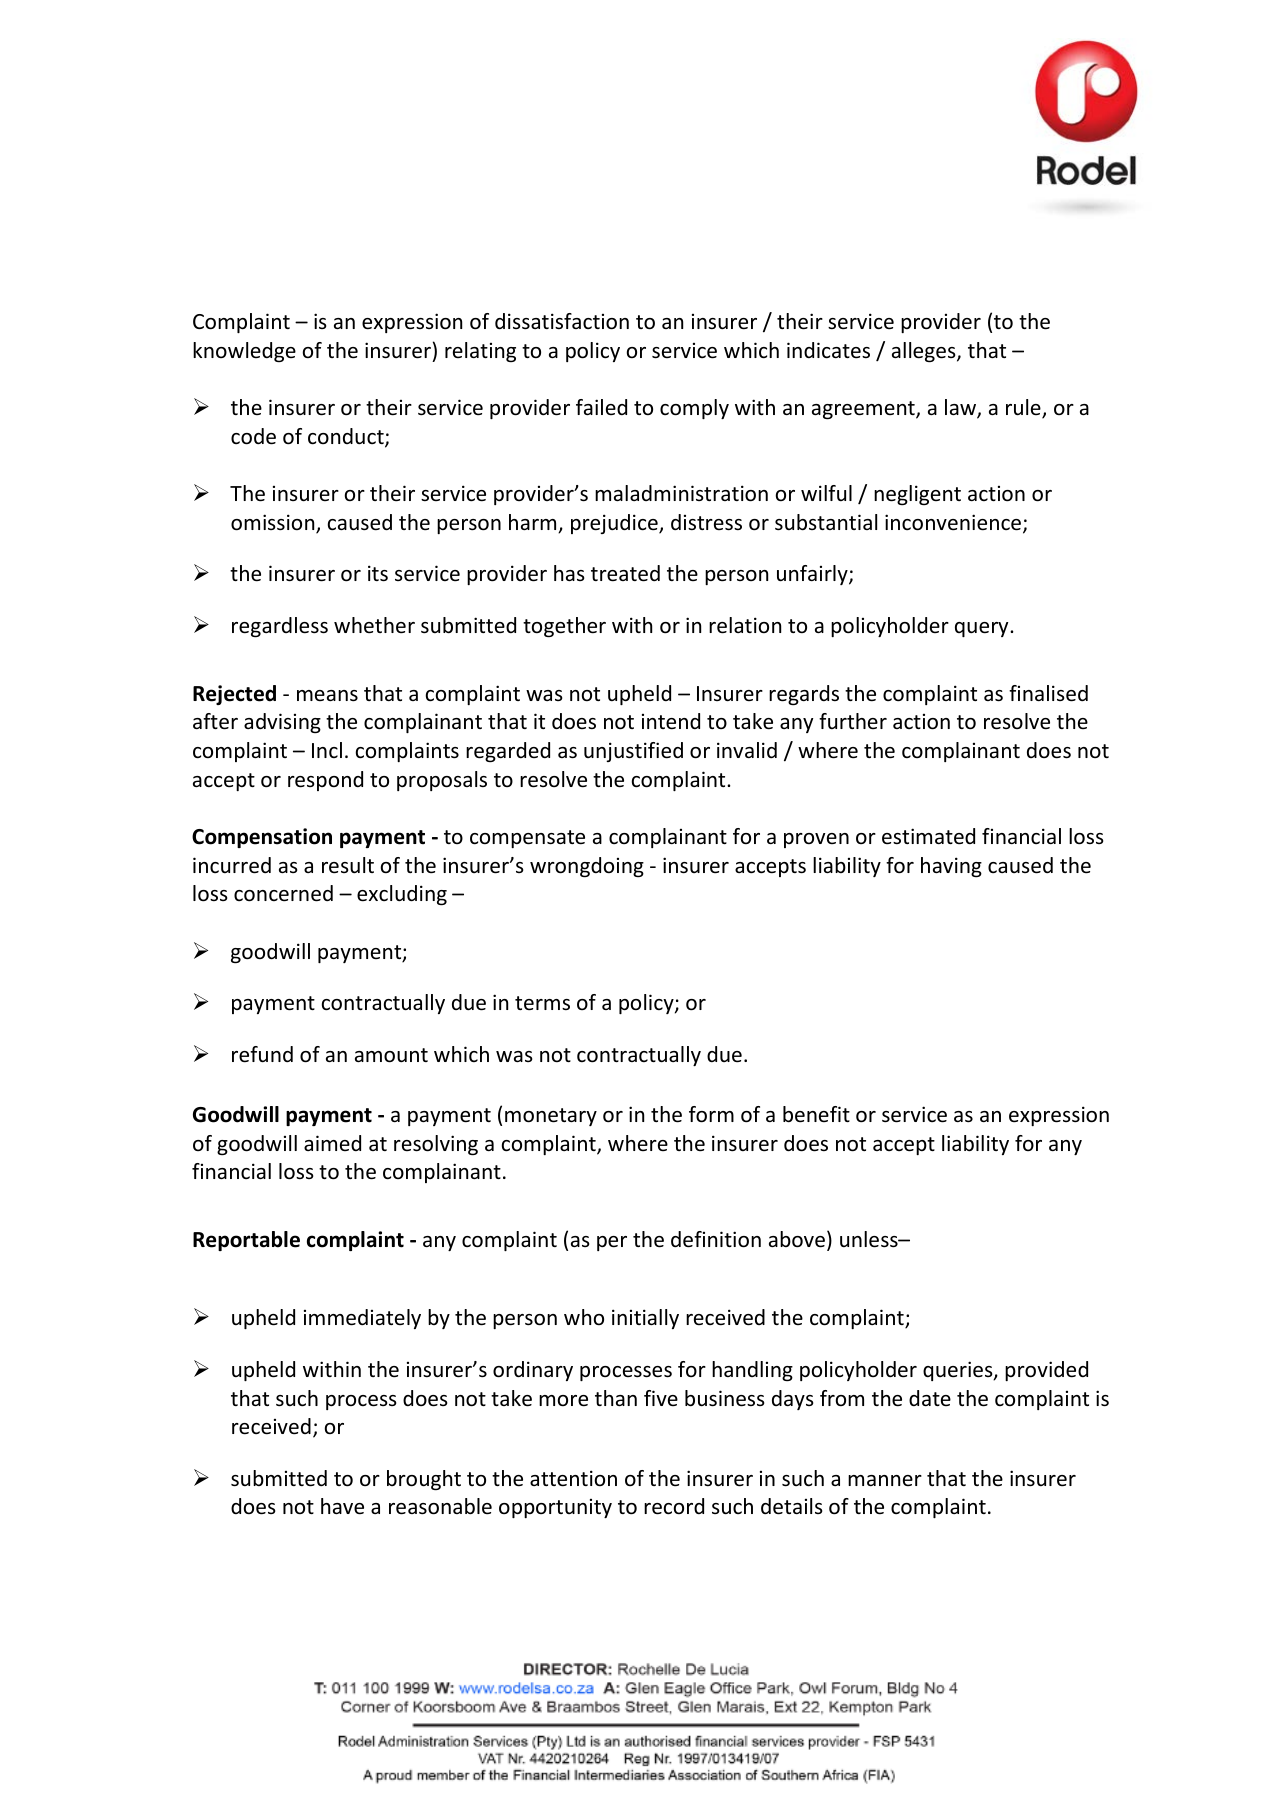  Describe the element at coordinates (283, 893) in the screenshot. I see `concerned` at that location.
